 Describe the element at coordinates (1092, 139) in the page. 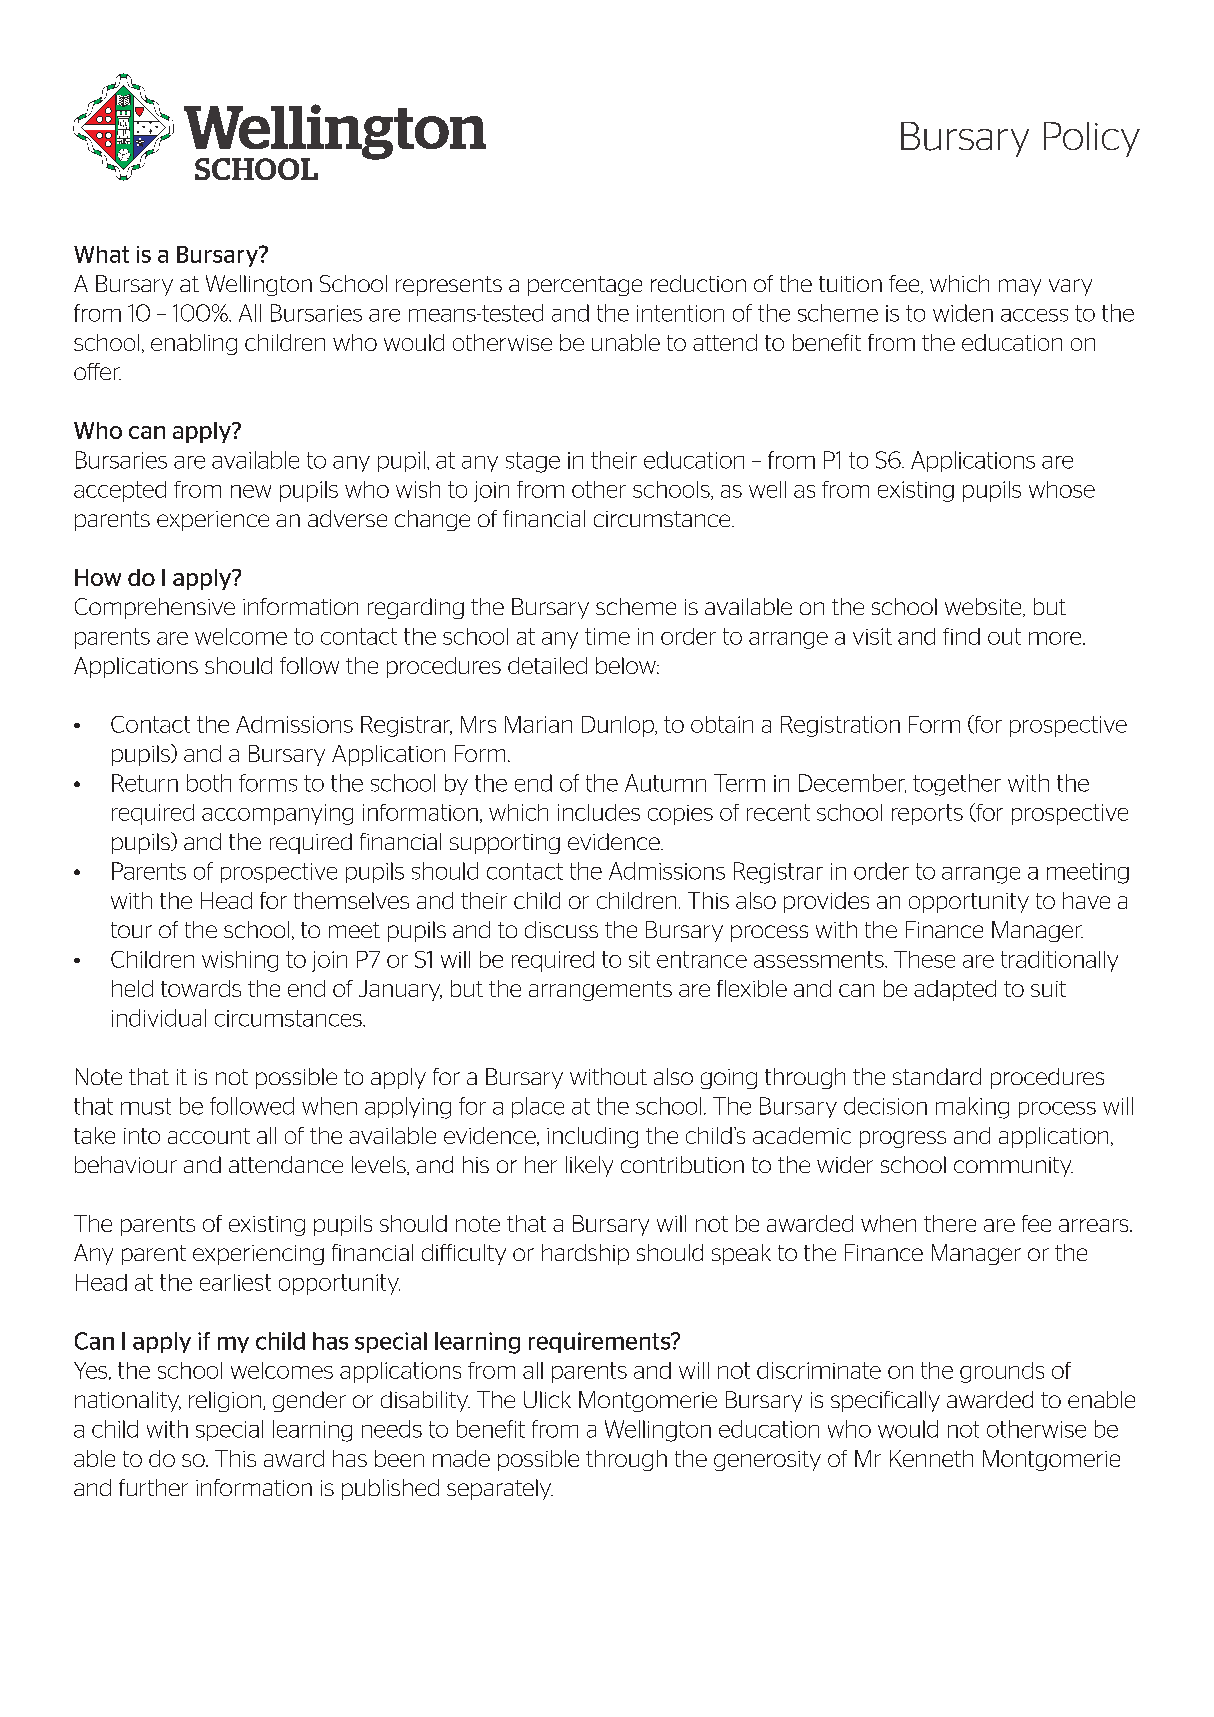

I see `Policy` at that location.
